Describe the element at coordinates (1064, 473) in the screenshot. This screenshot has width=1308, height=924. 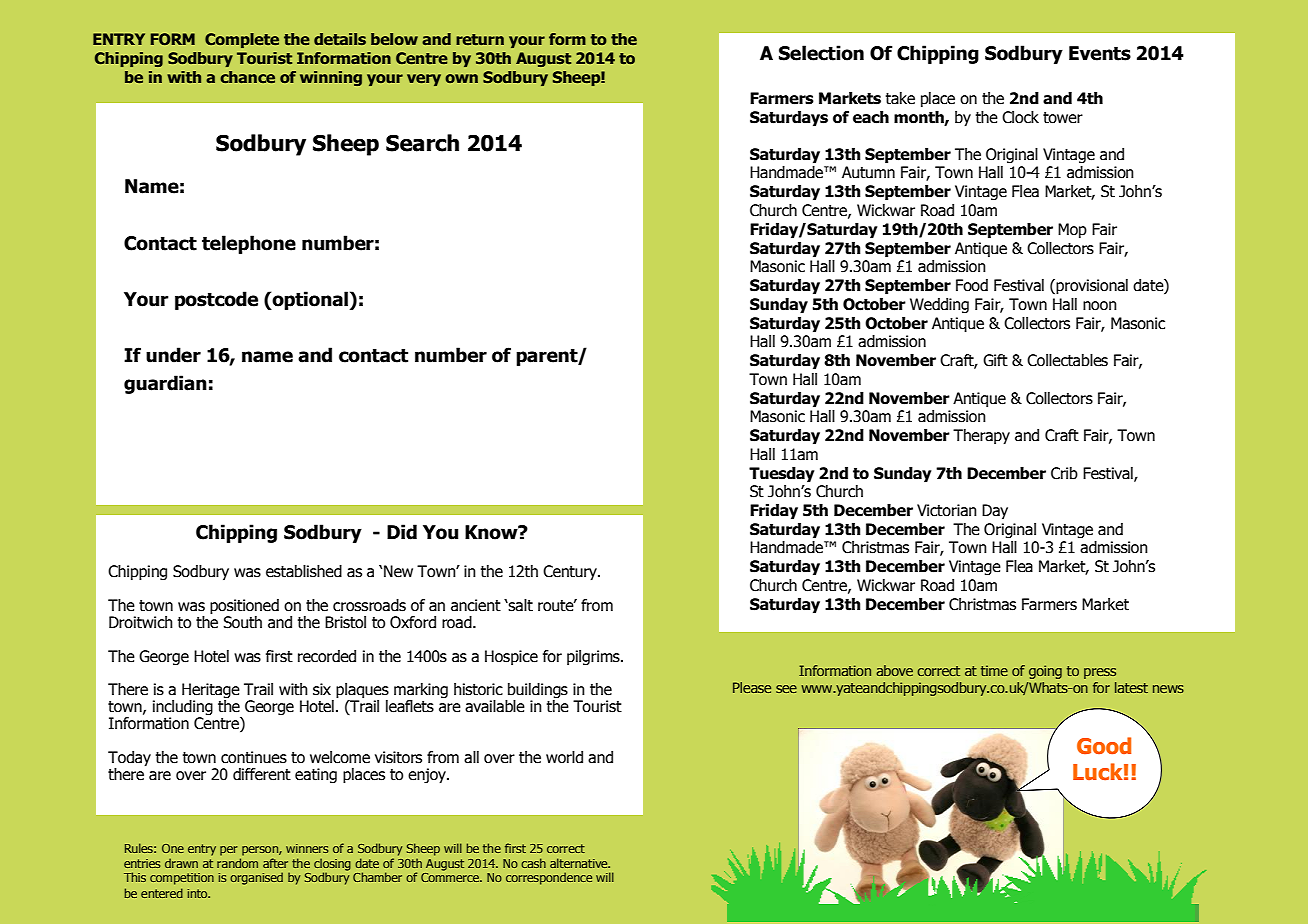
I see `Crib` at that location.
